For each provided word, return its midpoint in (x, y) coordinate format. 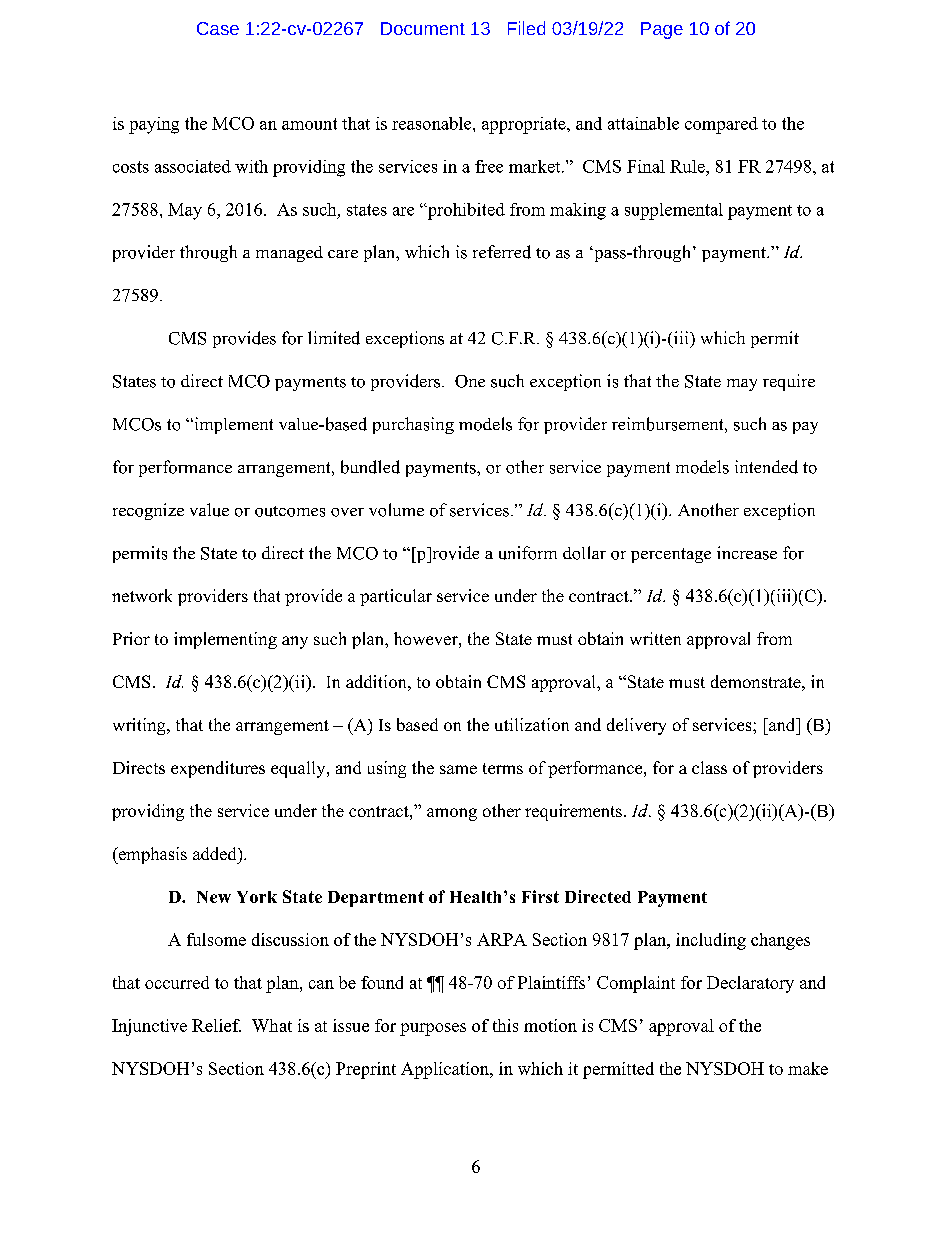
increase (747, 553)
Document (423, 28)
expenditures (218, 769)
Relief (216, 1025)
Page (662, 30)
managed (289, 254)
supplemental (674, 211)
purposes (433, 1029)
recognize (148, 511)
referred (502, 252)
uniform (528, 553)
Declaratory (750, 984)
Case (218, 28)
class (709, 767)
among (452, 814)
